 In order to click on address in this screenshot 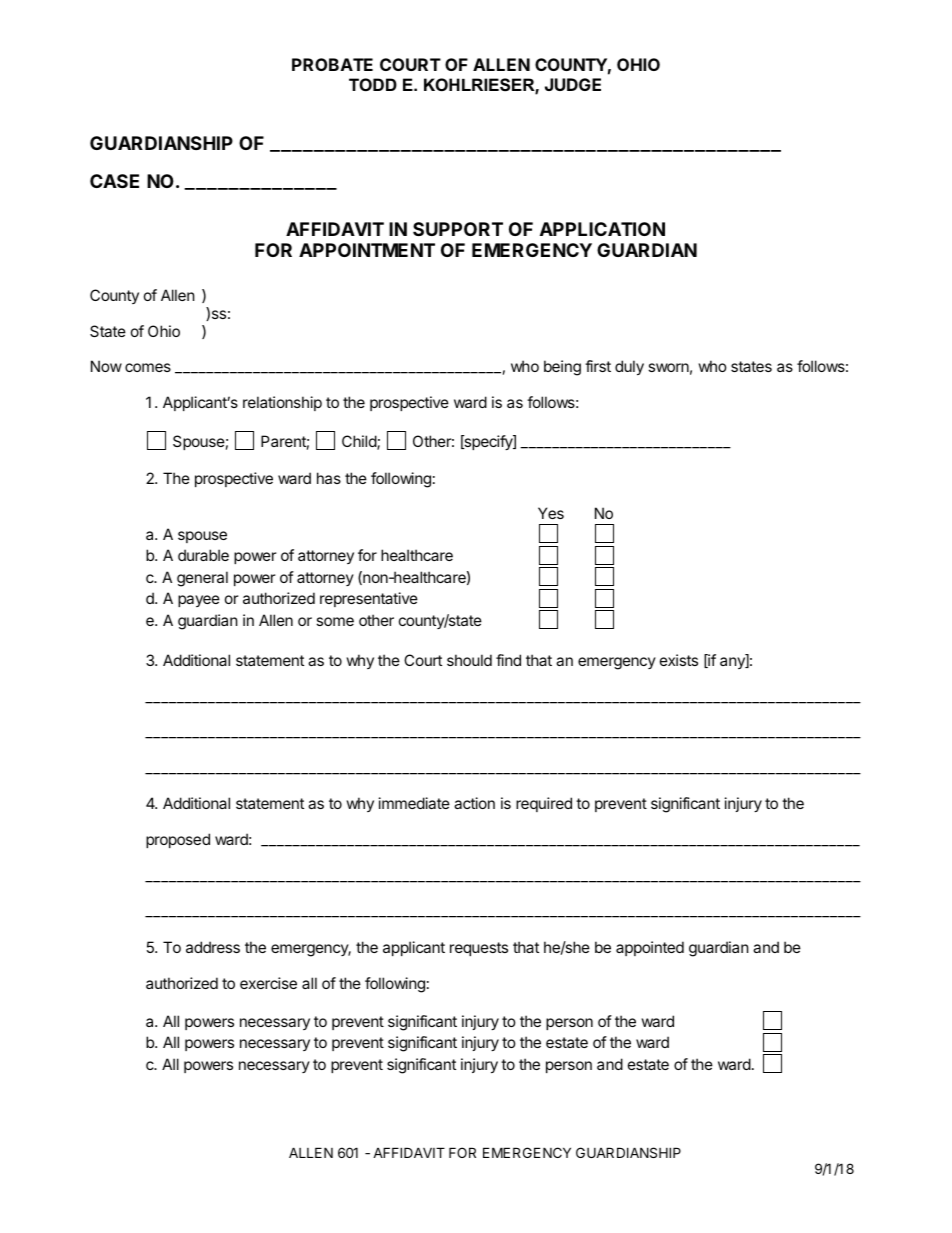, I will do `click(213, 947)`.
